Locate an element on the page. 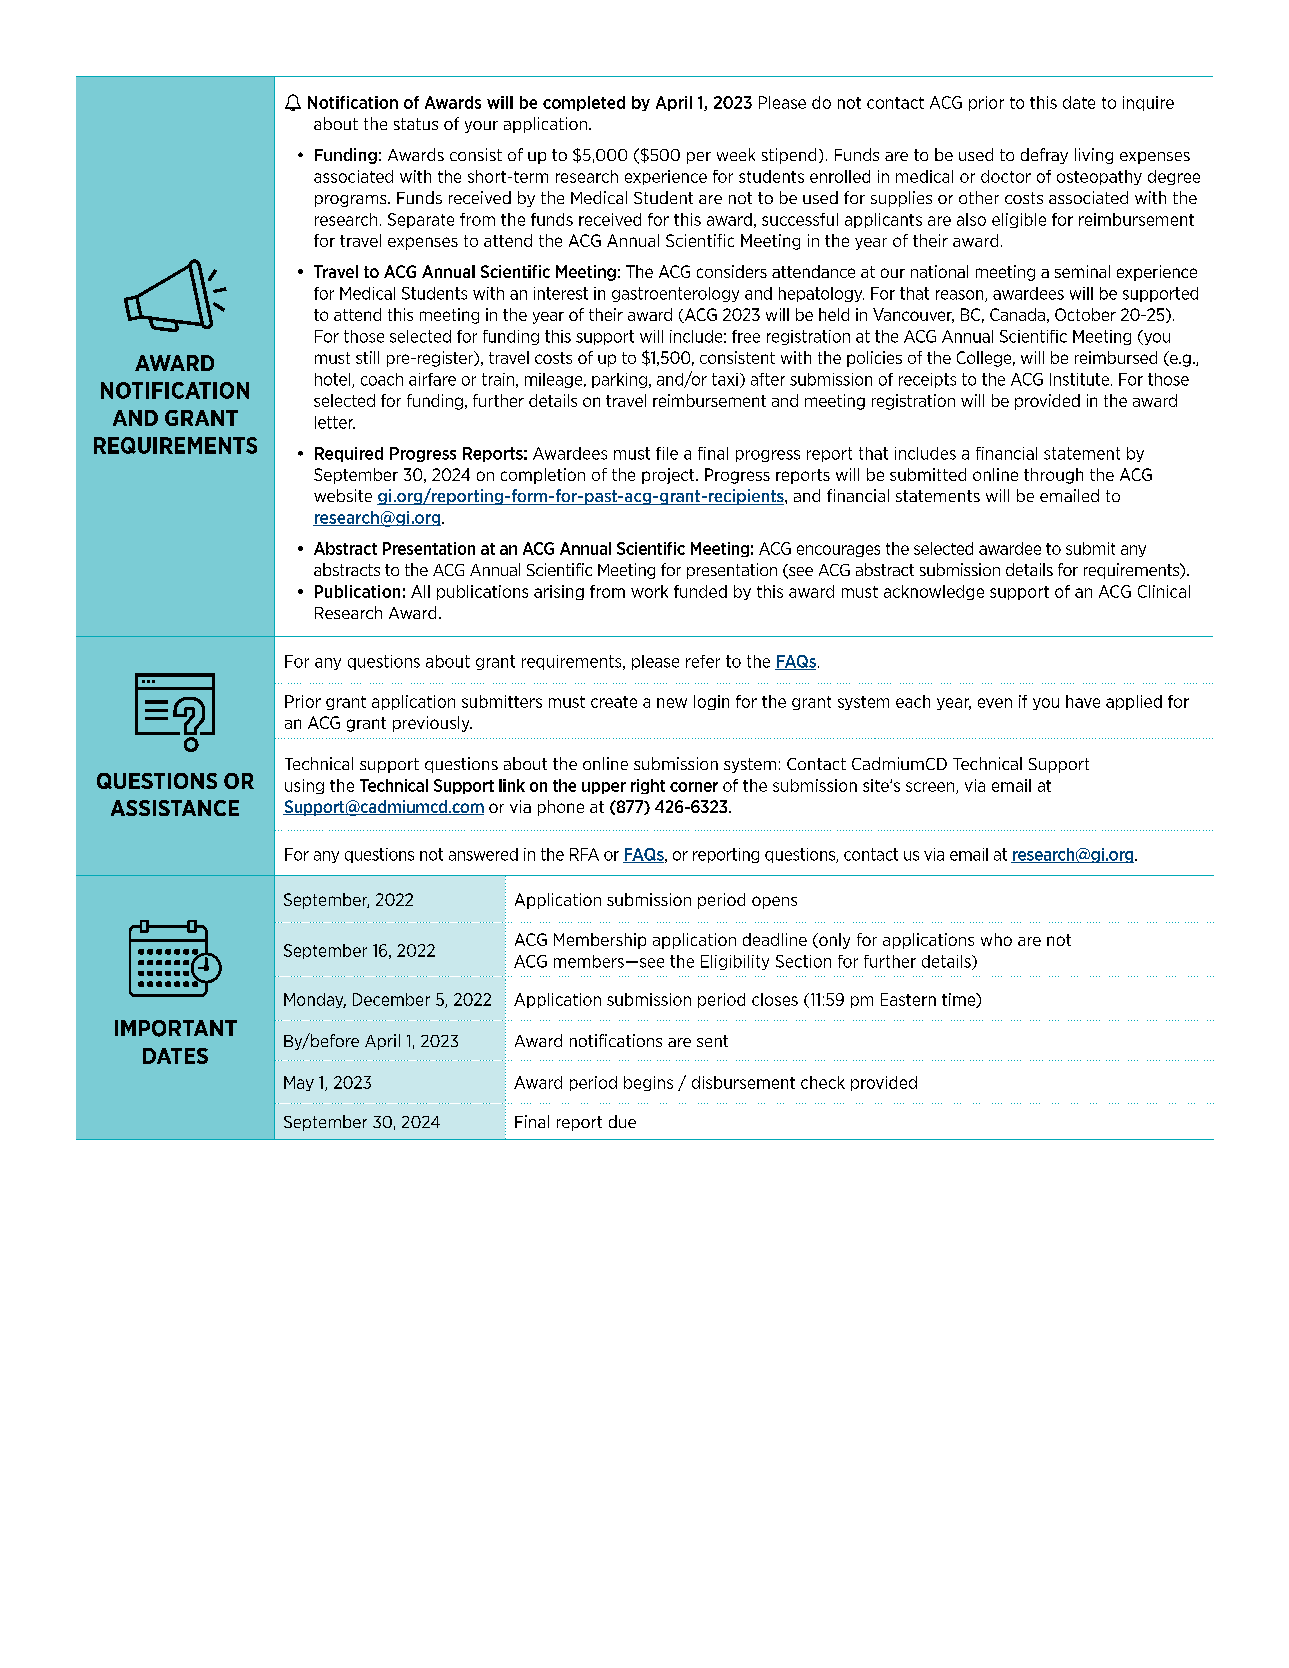 Image resolution: width=1289 pixels, height=1668 pixels. corner is located at coordinates (694, 787).
